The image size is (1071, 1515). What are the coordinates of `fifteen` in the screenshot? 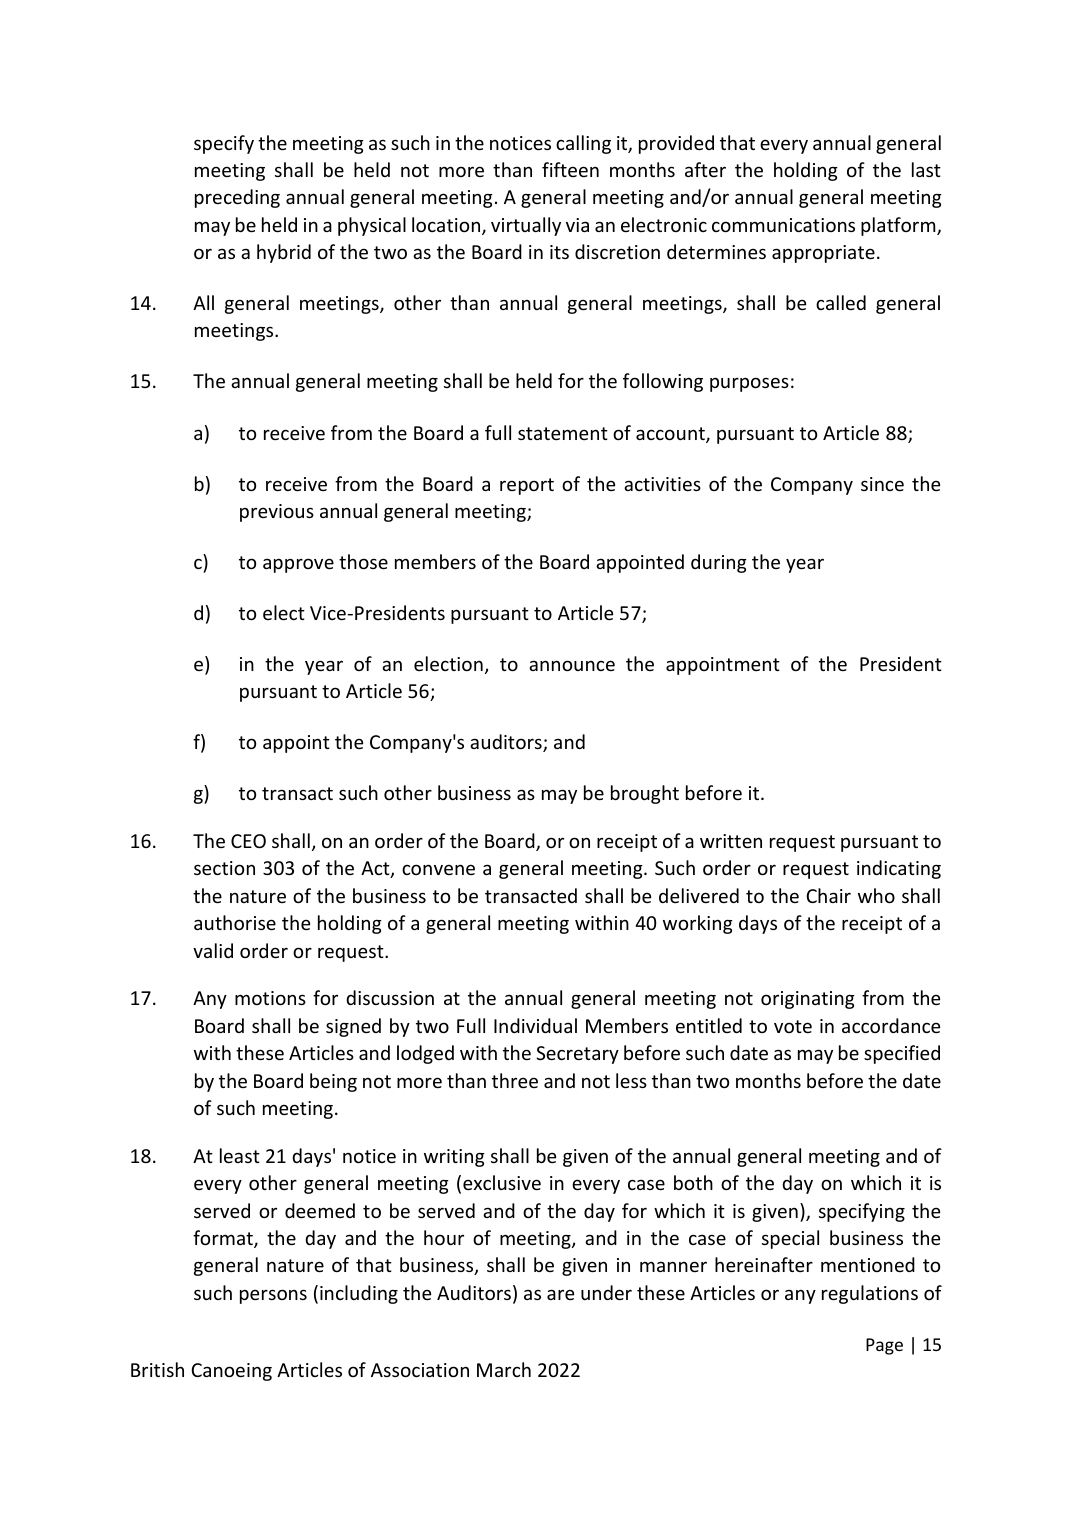 It's located at (570, 169).
